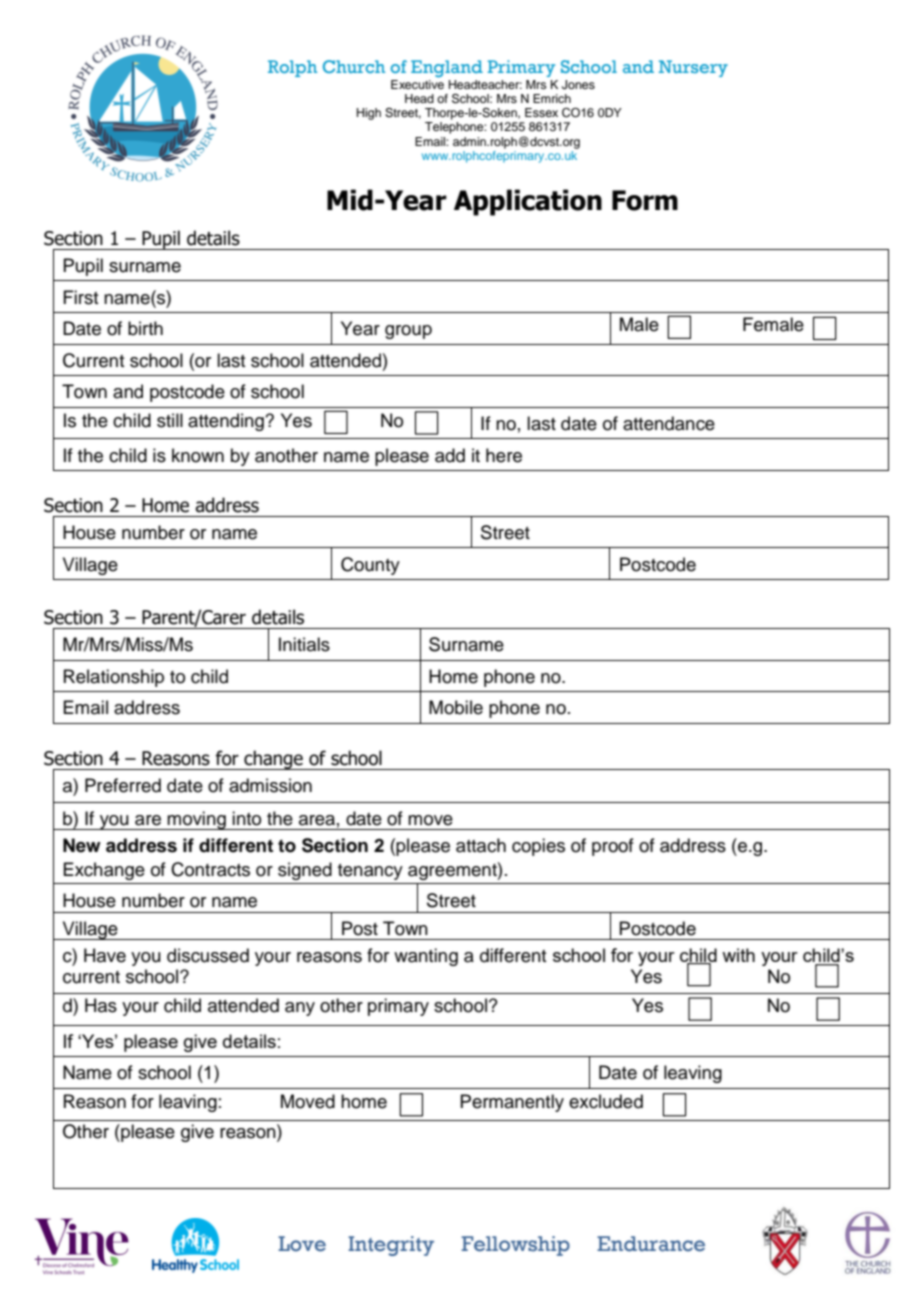  Describe the element at coordinates (302, 1244) in the screenshot. I see `Love` at that location.
